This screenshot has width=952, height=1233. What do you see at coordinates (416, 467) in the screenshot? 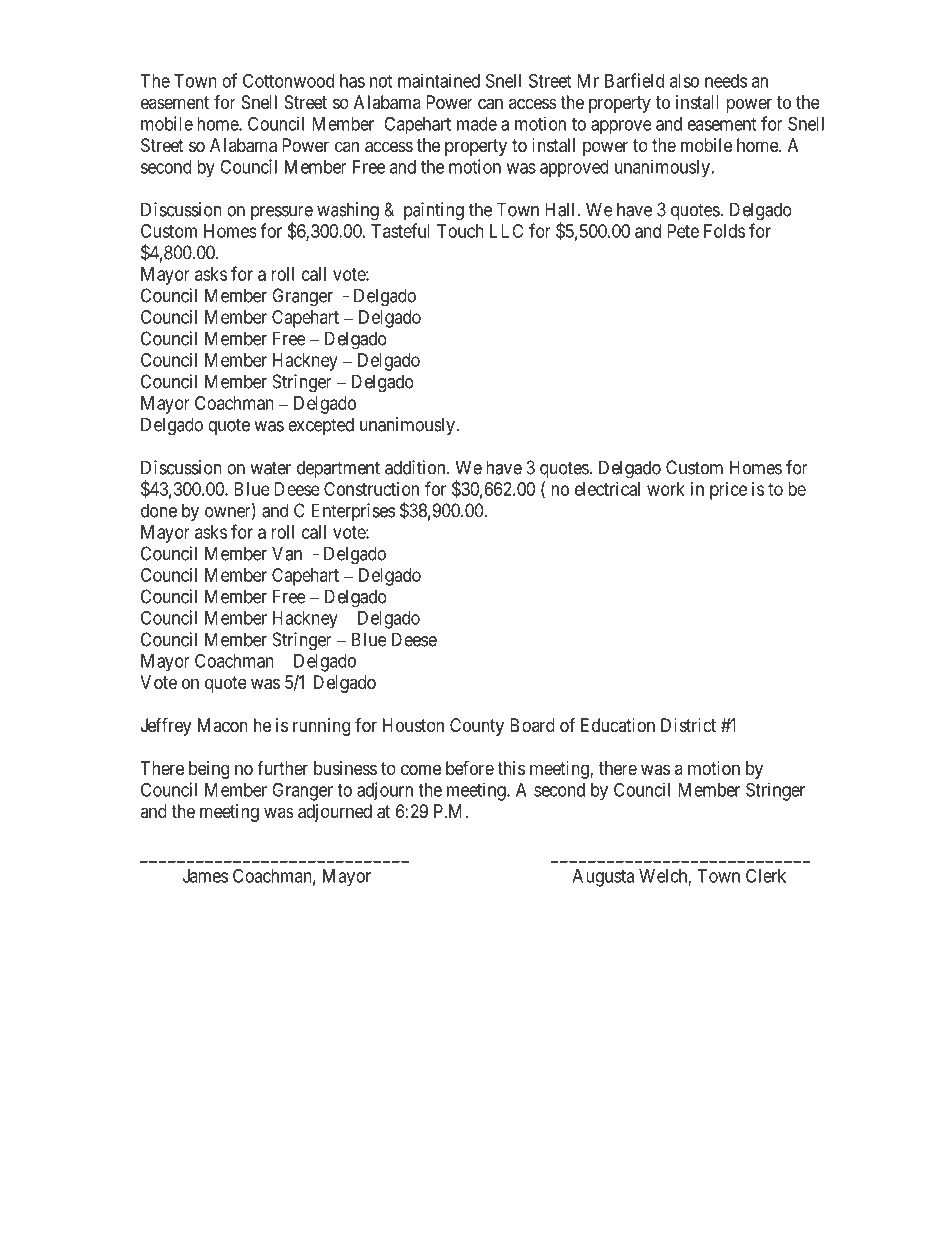
I see `addition` at bounding box center [416, 467].
